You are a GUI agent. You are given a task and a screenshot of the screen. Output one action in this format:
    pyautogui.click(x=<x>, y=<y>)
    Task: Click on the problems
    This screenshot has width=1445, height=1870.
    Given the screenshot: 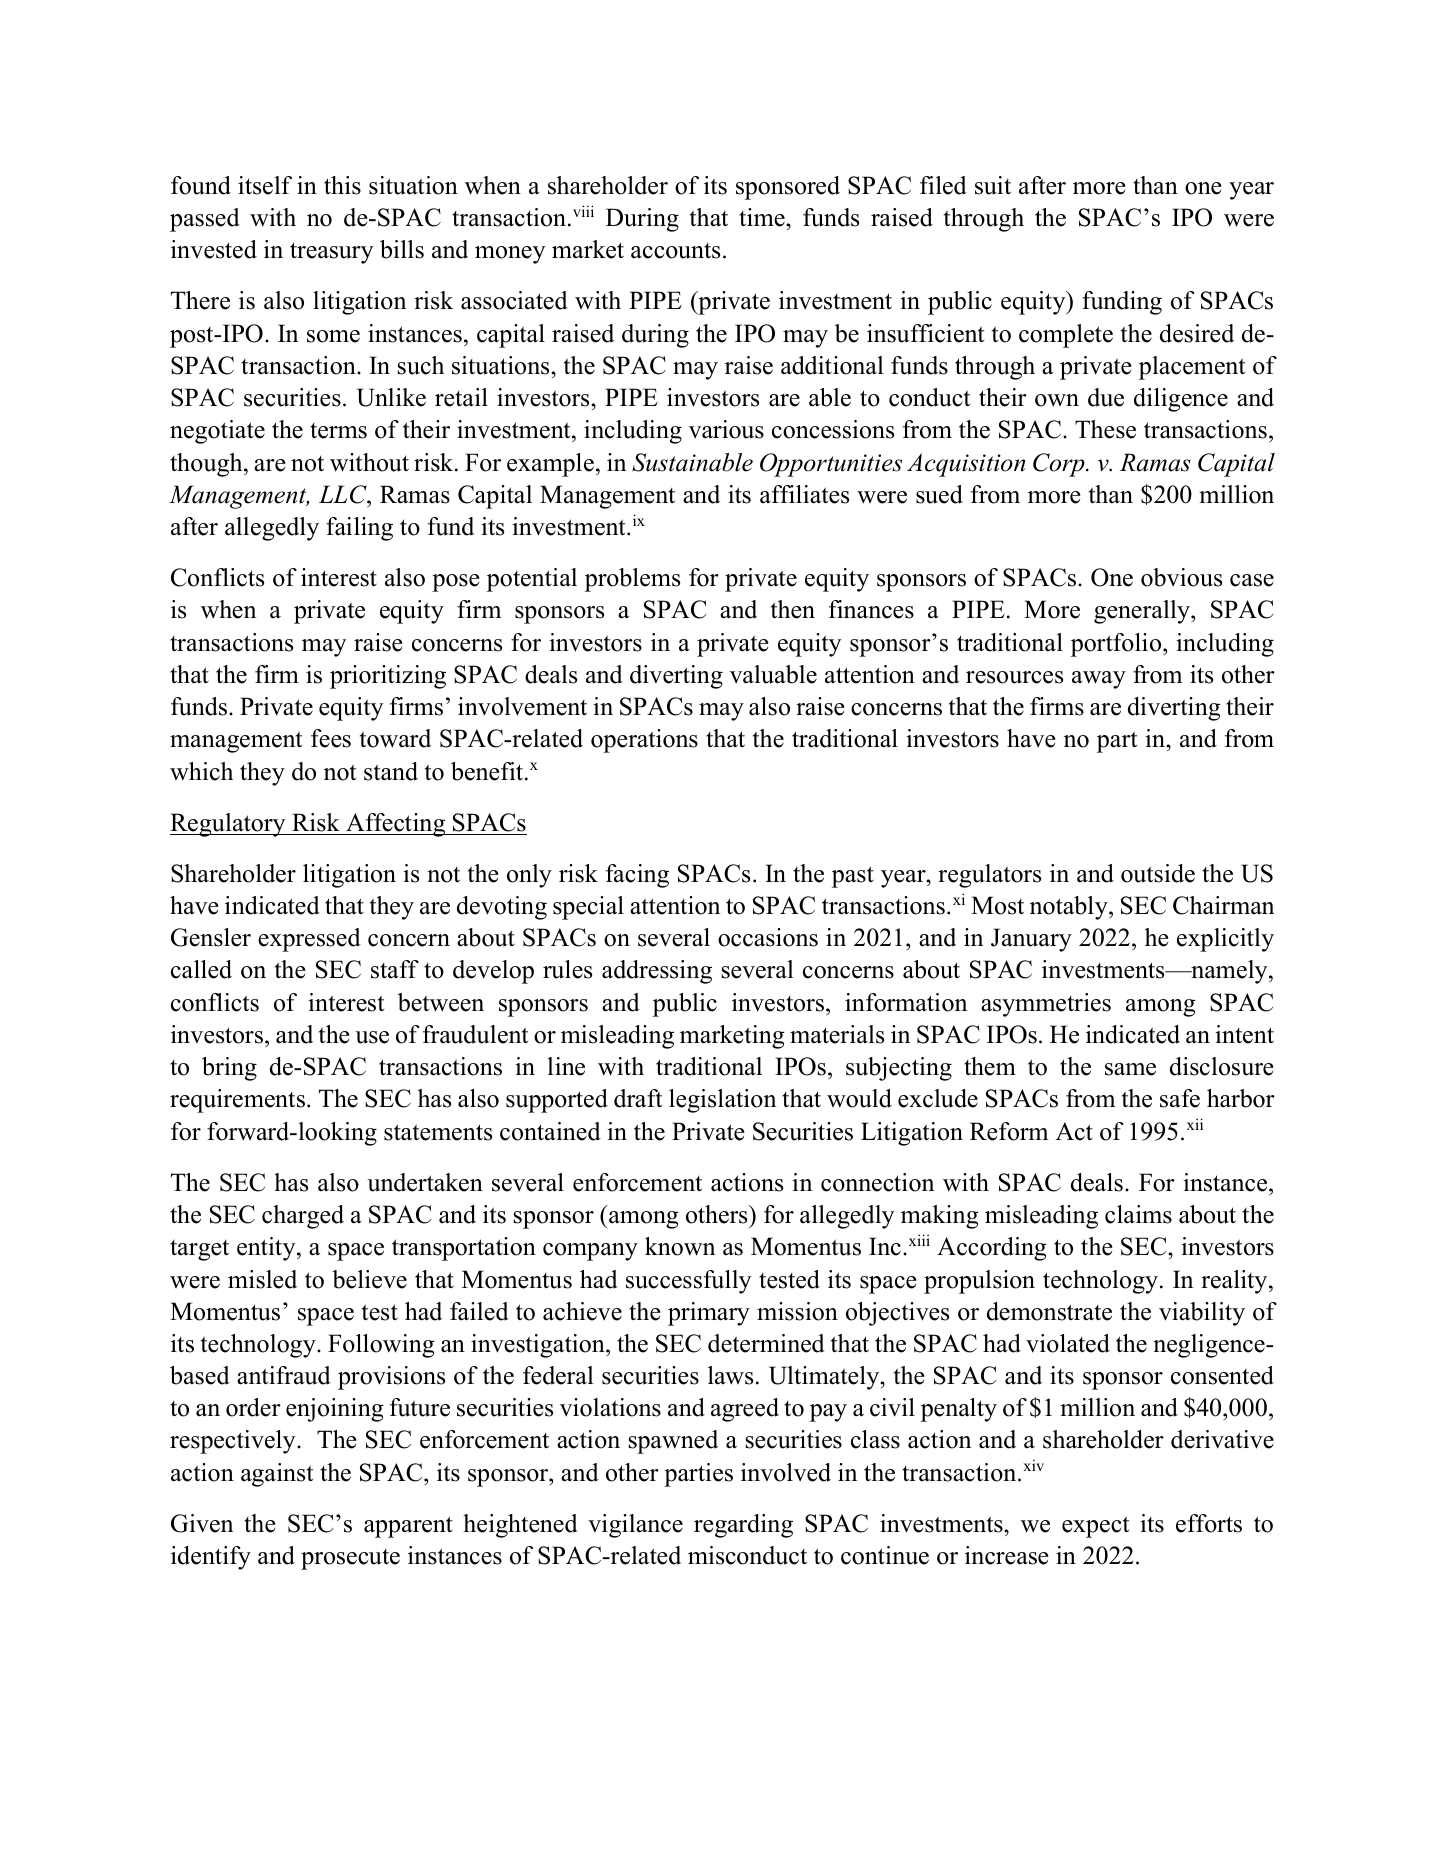 What is the action you would take?
    pyautogui.click(x=632, y=580)
